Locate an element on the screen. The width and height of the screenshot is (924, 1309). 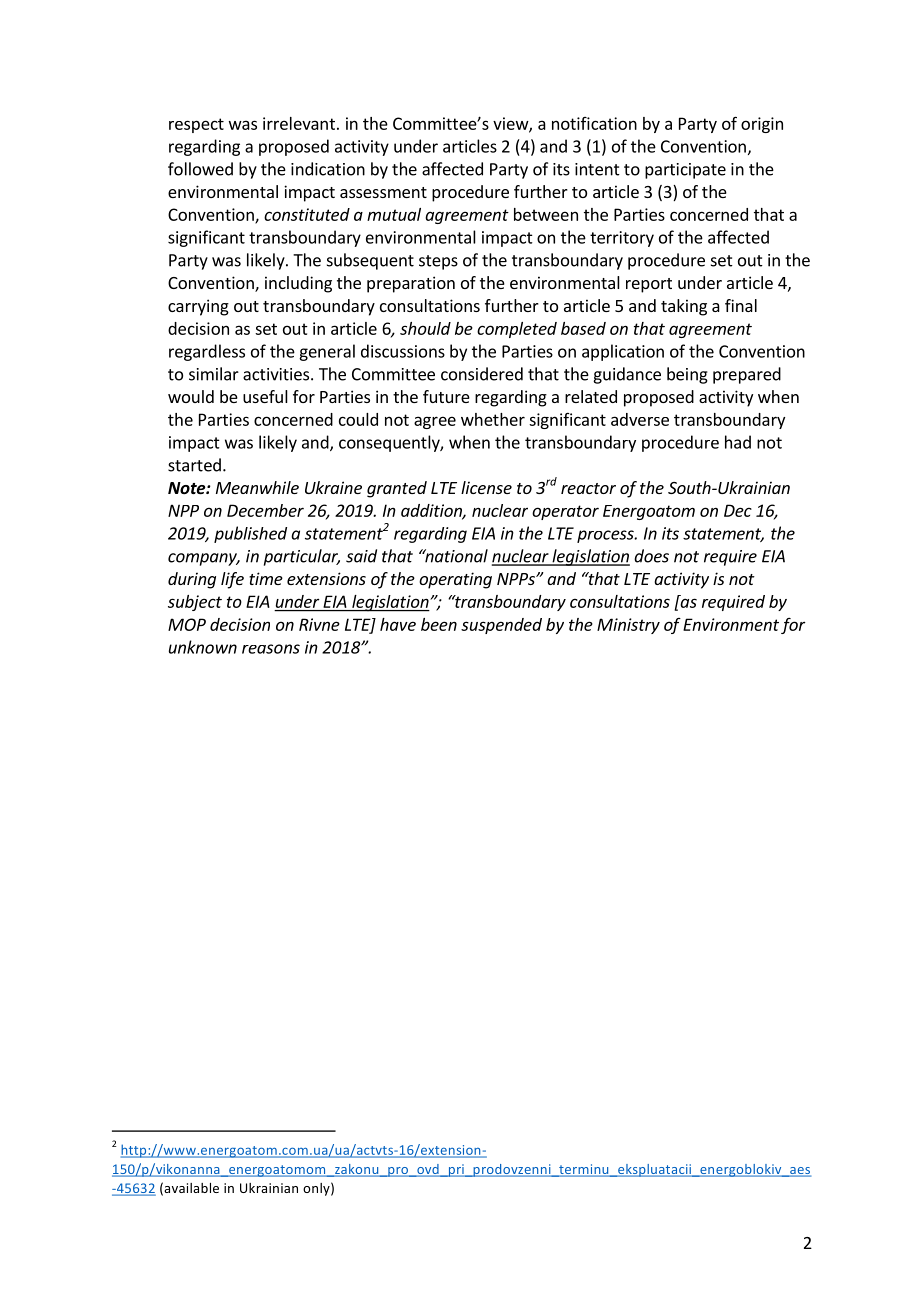
territory is located at coordinates (622, 239).
